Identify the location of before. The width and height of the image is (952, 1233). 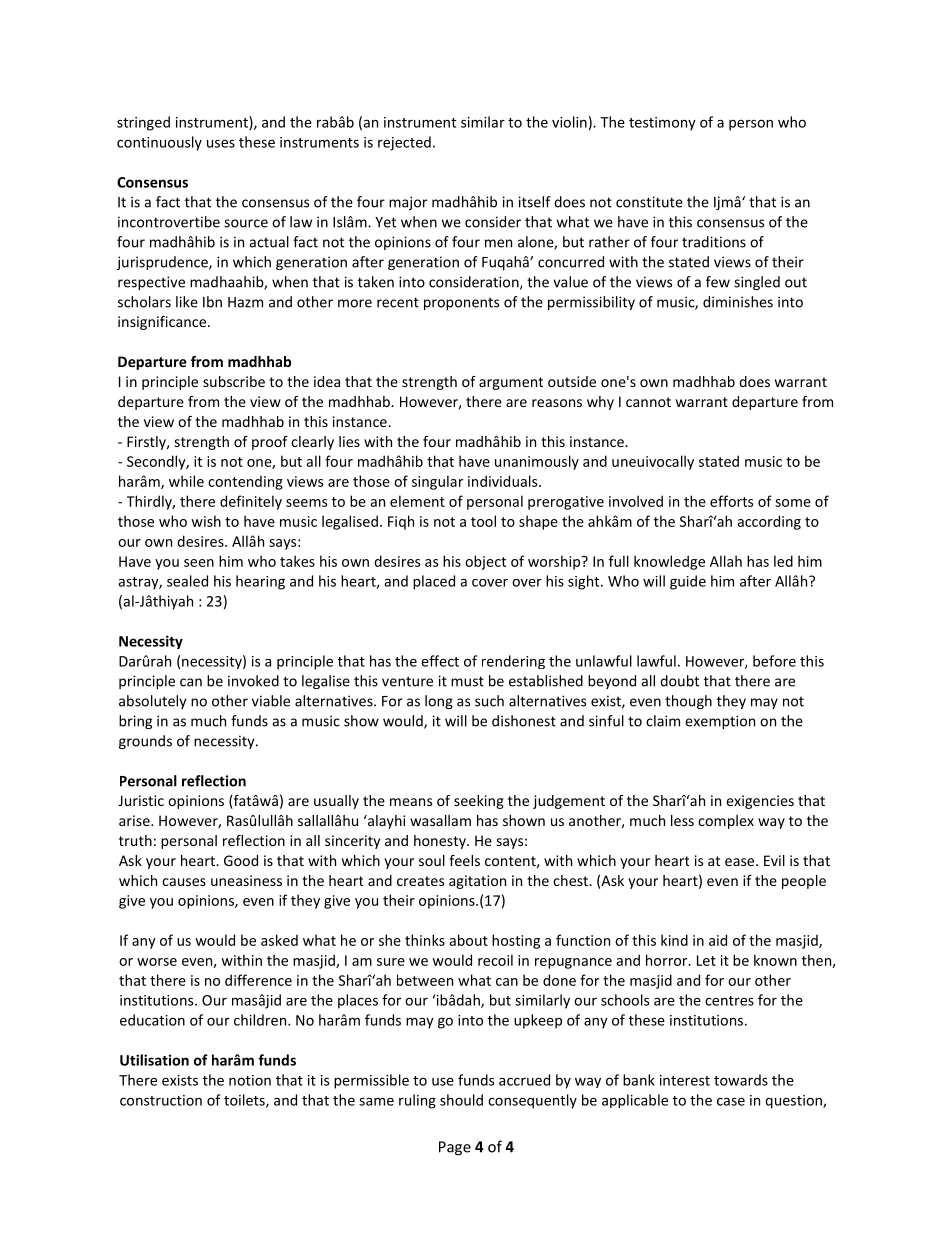
(774, 661).
